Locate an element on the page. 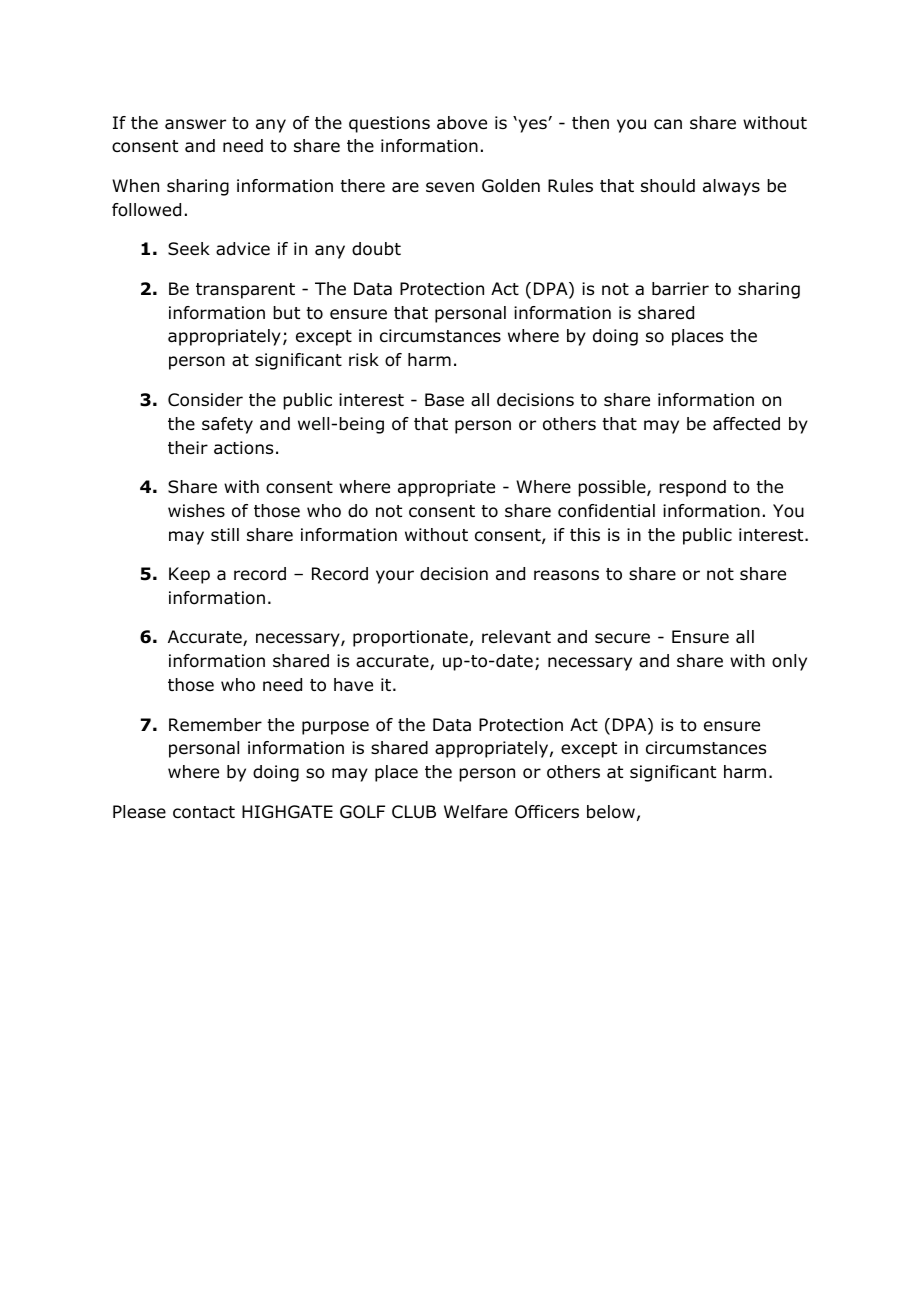 The width and height of the page is (924, 1308). always is located at coordinates (731, 187).
